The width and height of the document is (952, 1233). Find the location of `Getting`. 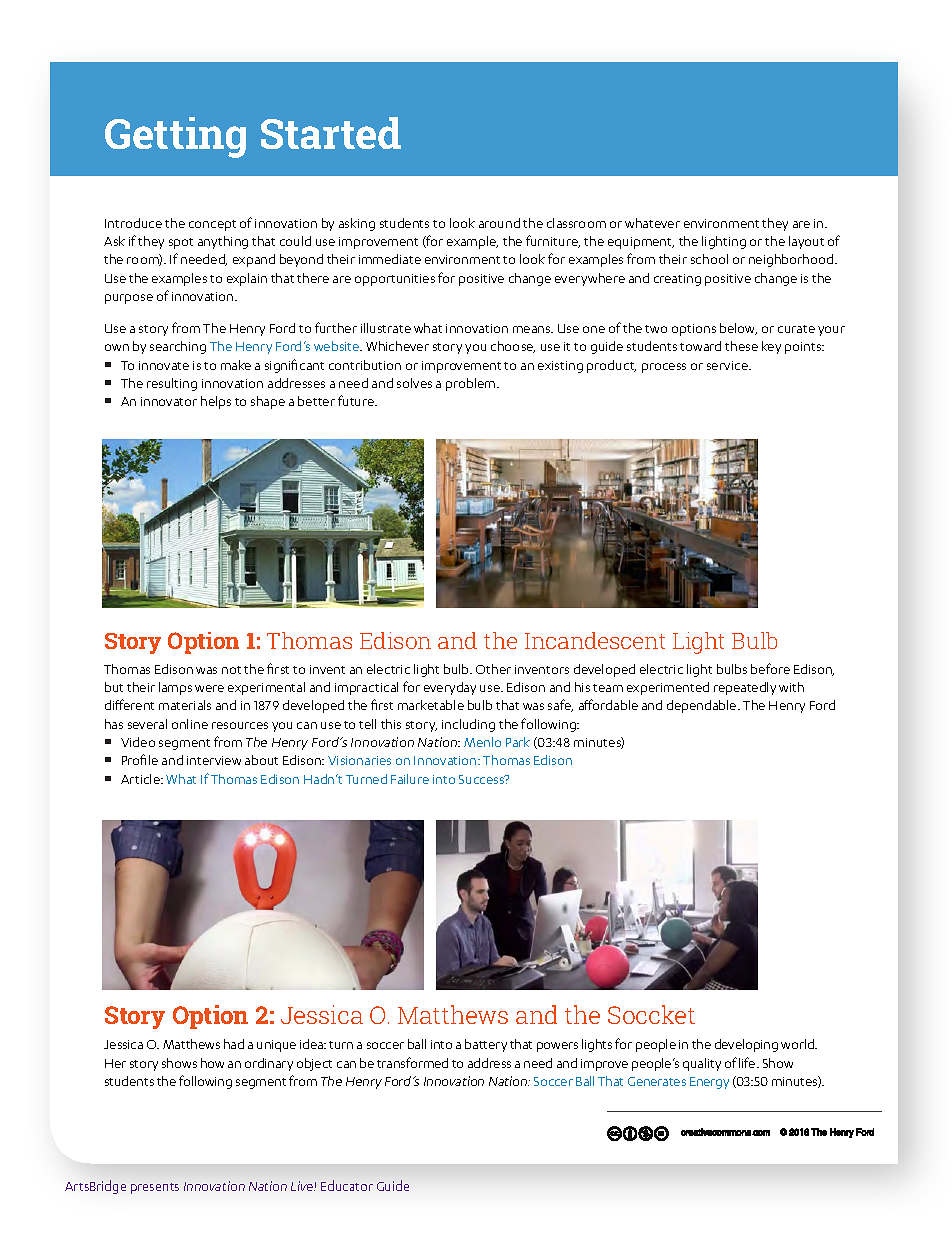

Getting is located at coordinates (175, 137).
